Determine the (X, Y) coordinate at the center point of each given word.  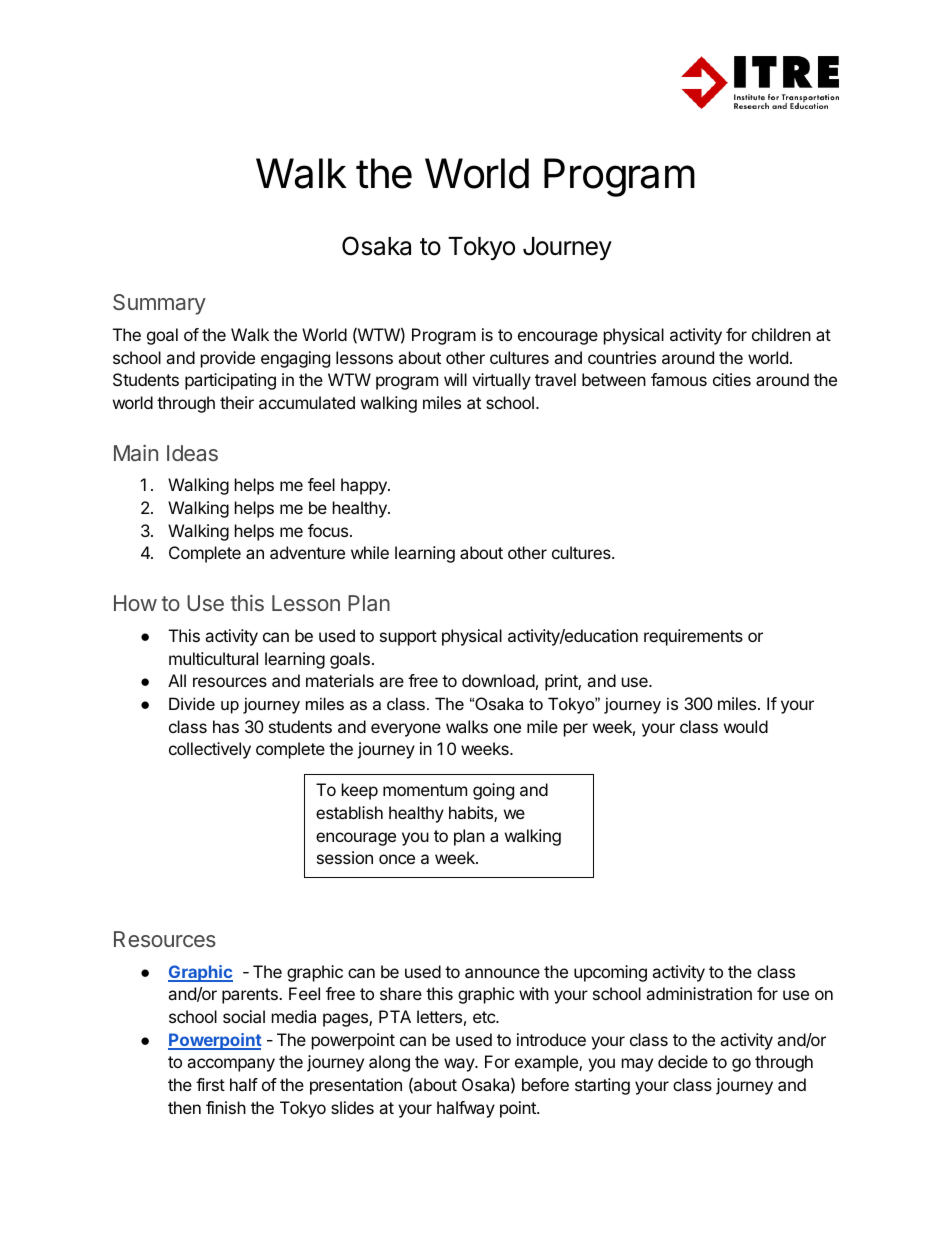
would (746, 726)
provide (228, 359)
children (781, 334)
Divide (192, 703)
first (210, 1084)
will (455, 379)
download (498, 680)
